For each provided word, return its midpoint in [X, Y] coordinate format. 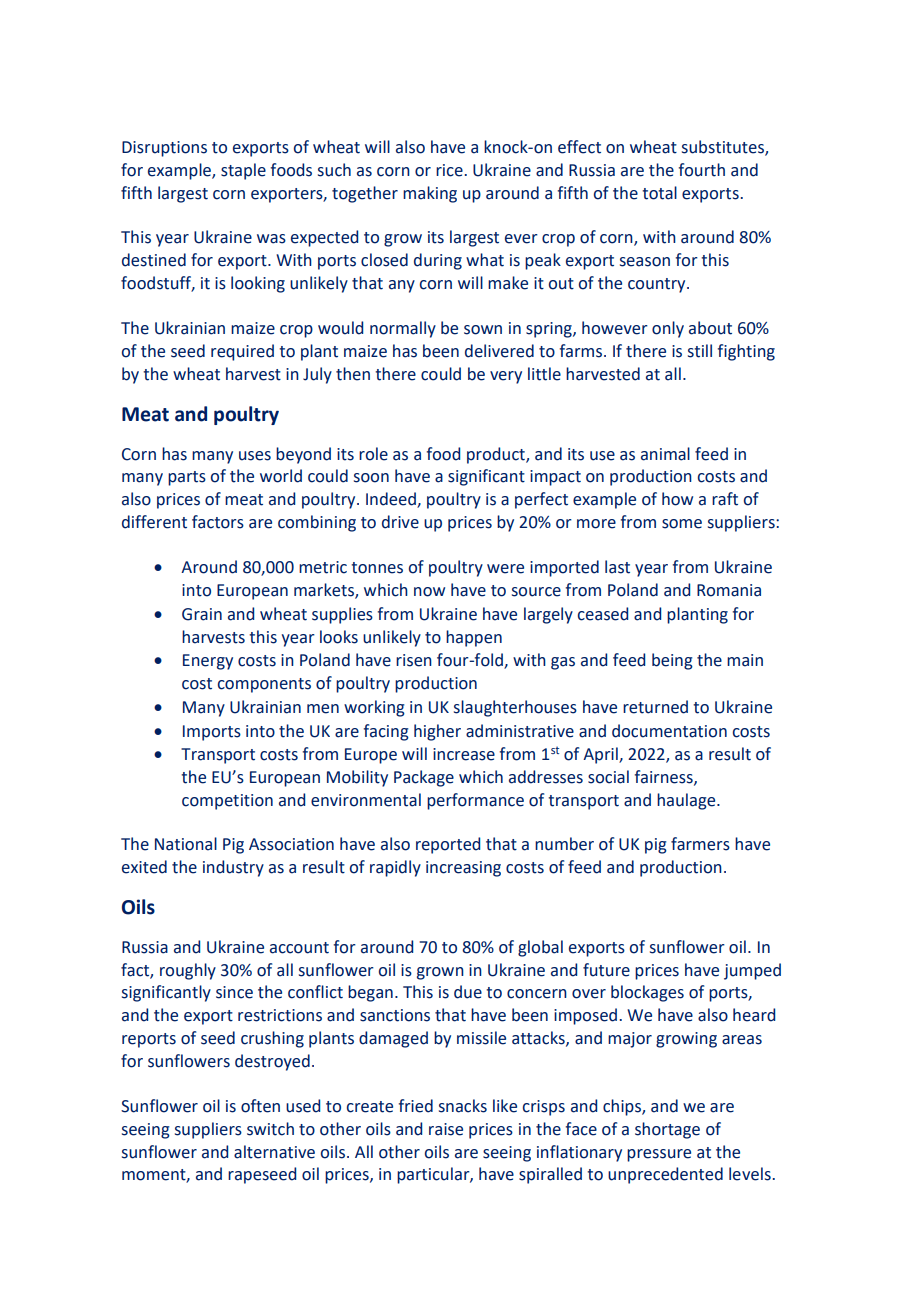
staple [243, 171]
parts [187, 478]
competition [227, 802]
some [682, 524]
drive [400, 522]
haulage [687, 801]
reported [448, 845]
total [659, 193]
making [430, 194]
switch [270, 1129]
